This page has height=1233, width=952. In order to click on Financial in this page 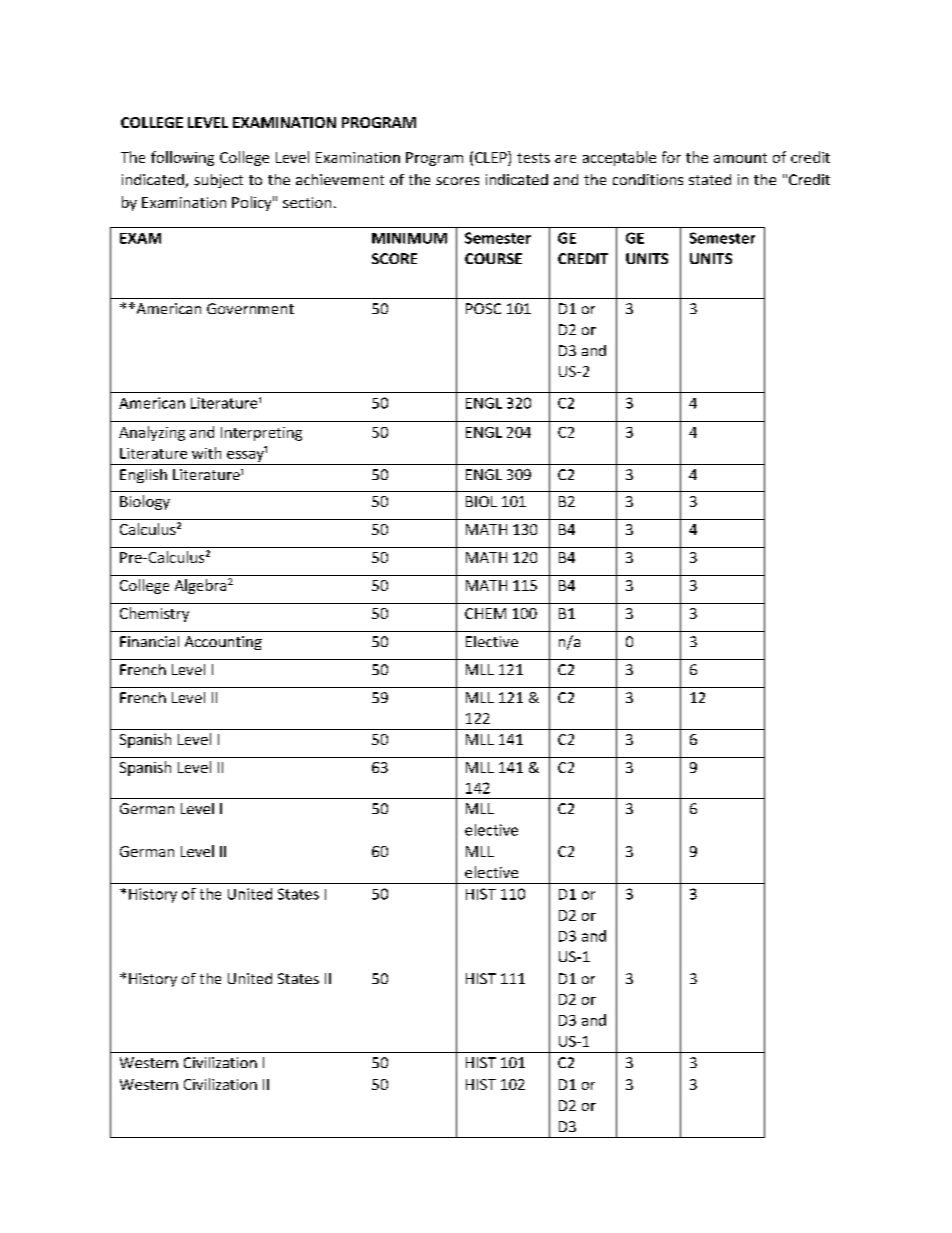, I will do `click(149, 641)`.
